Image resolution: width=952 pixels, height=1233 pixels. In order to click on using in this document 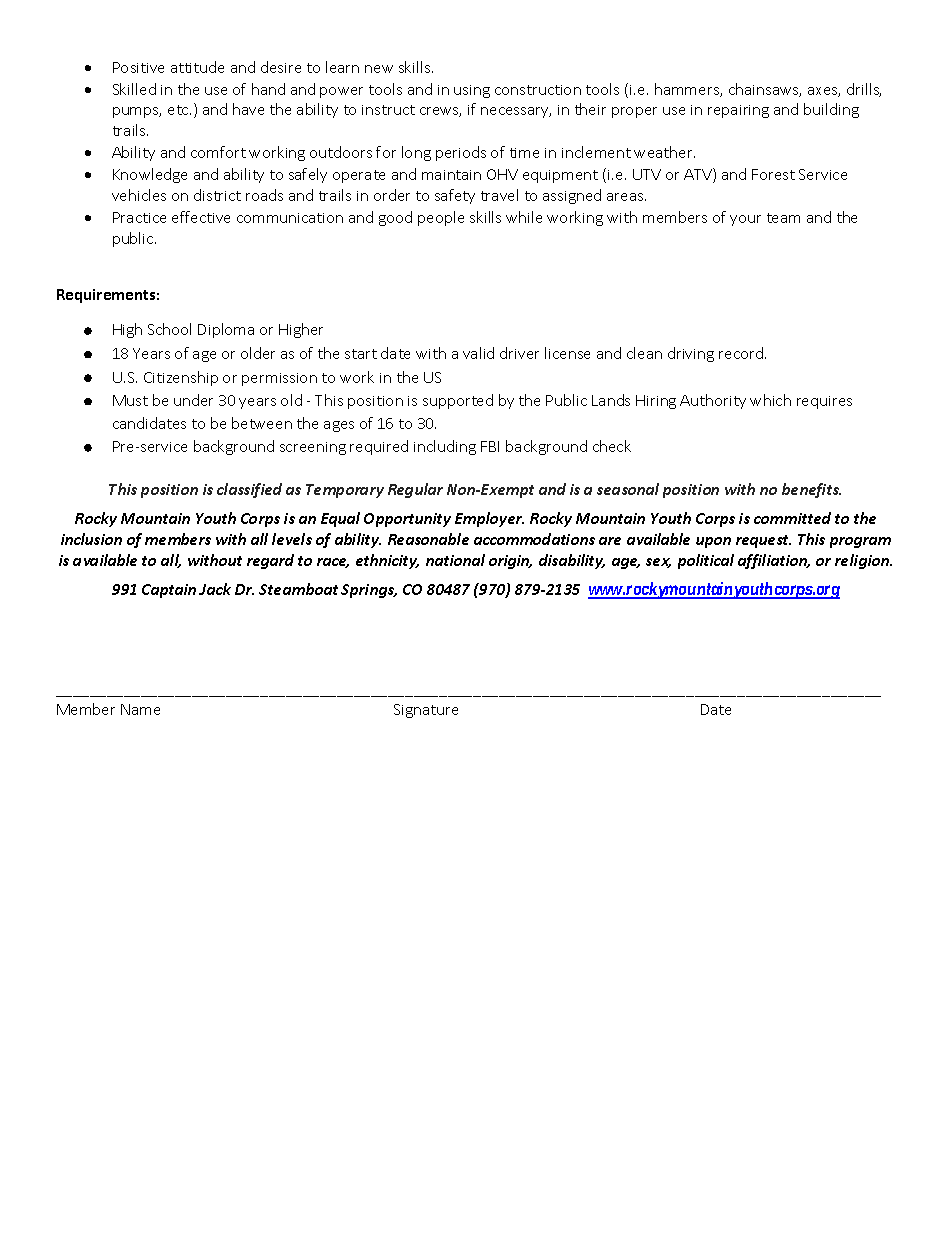, I will do `click(472, 91)`.
